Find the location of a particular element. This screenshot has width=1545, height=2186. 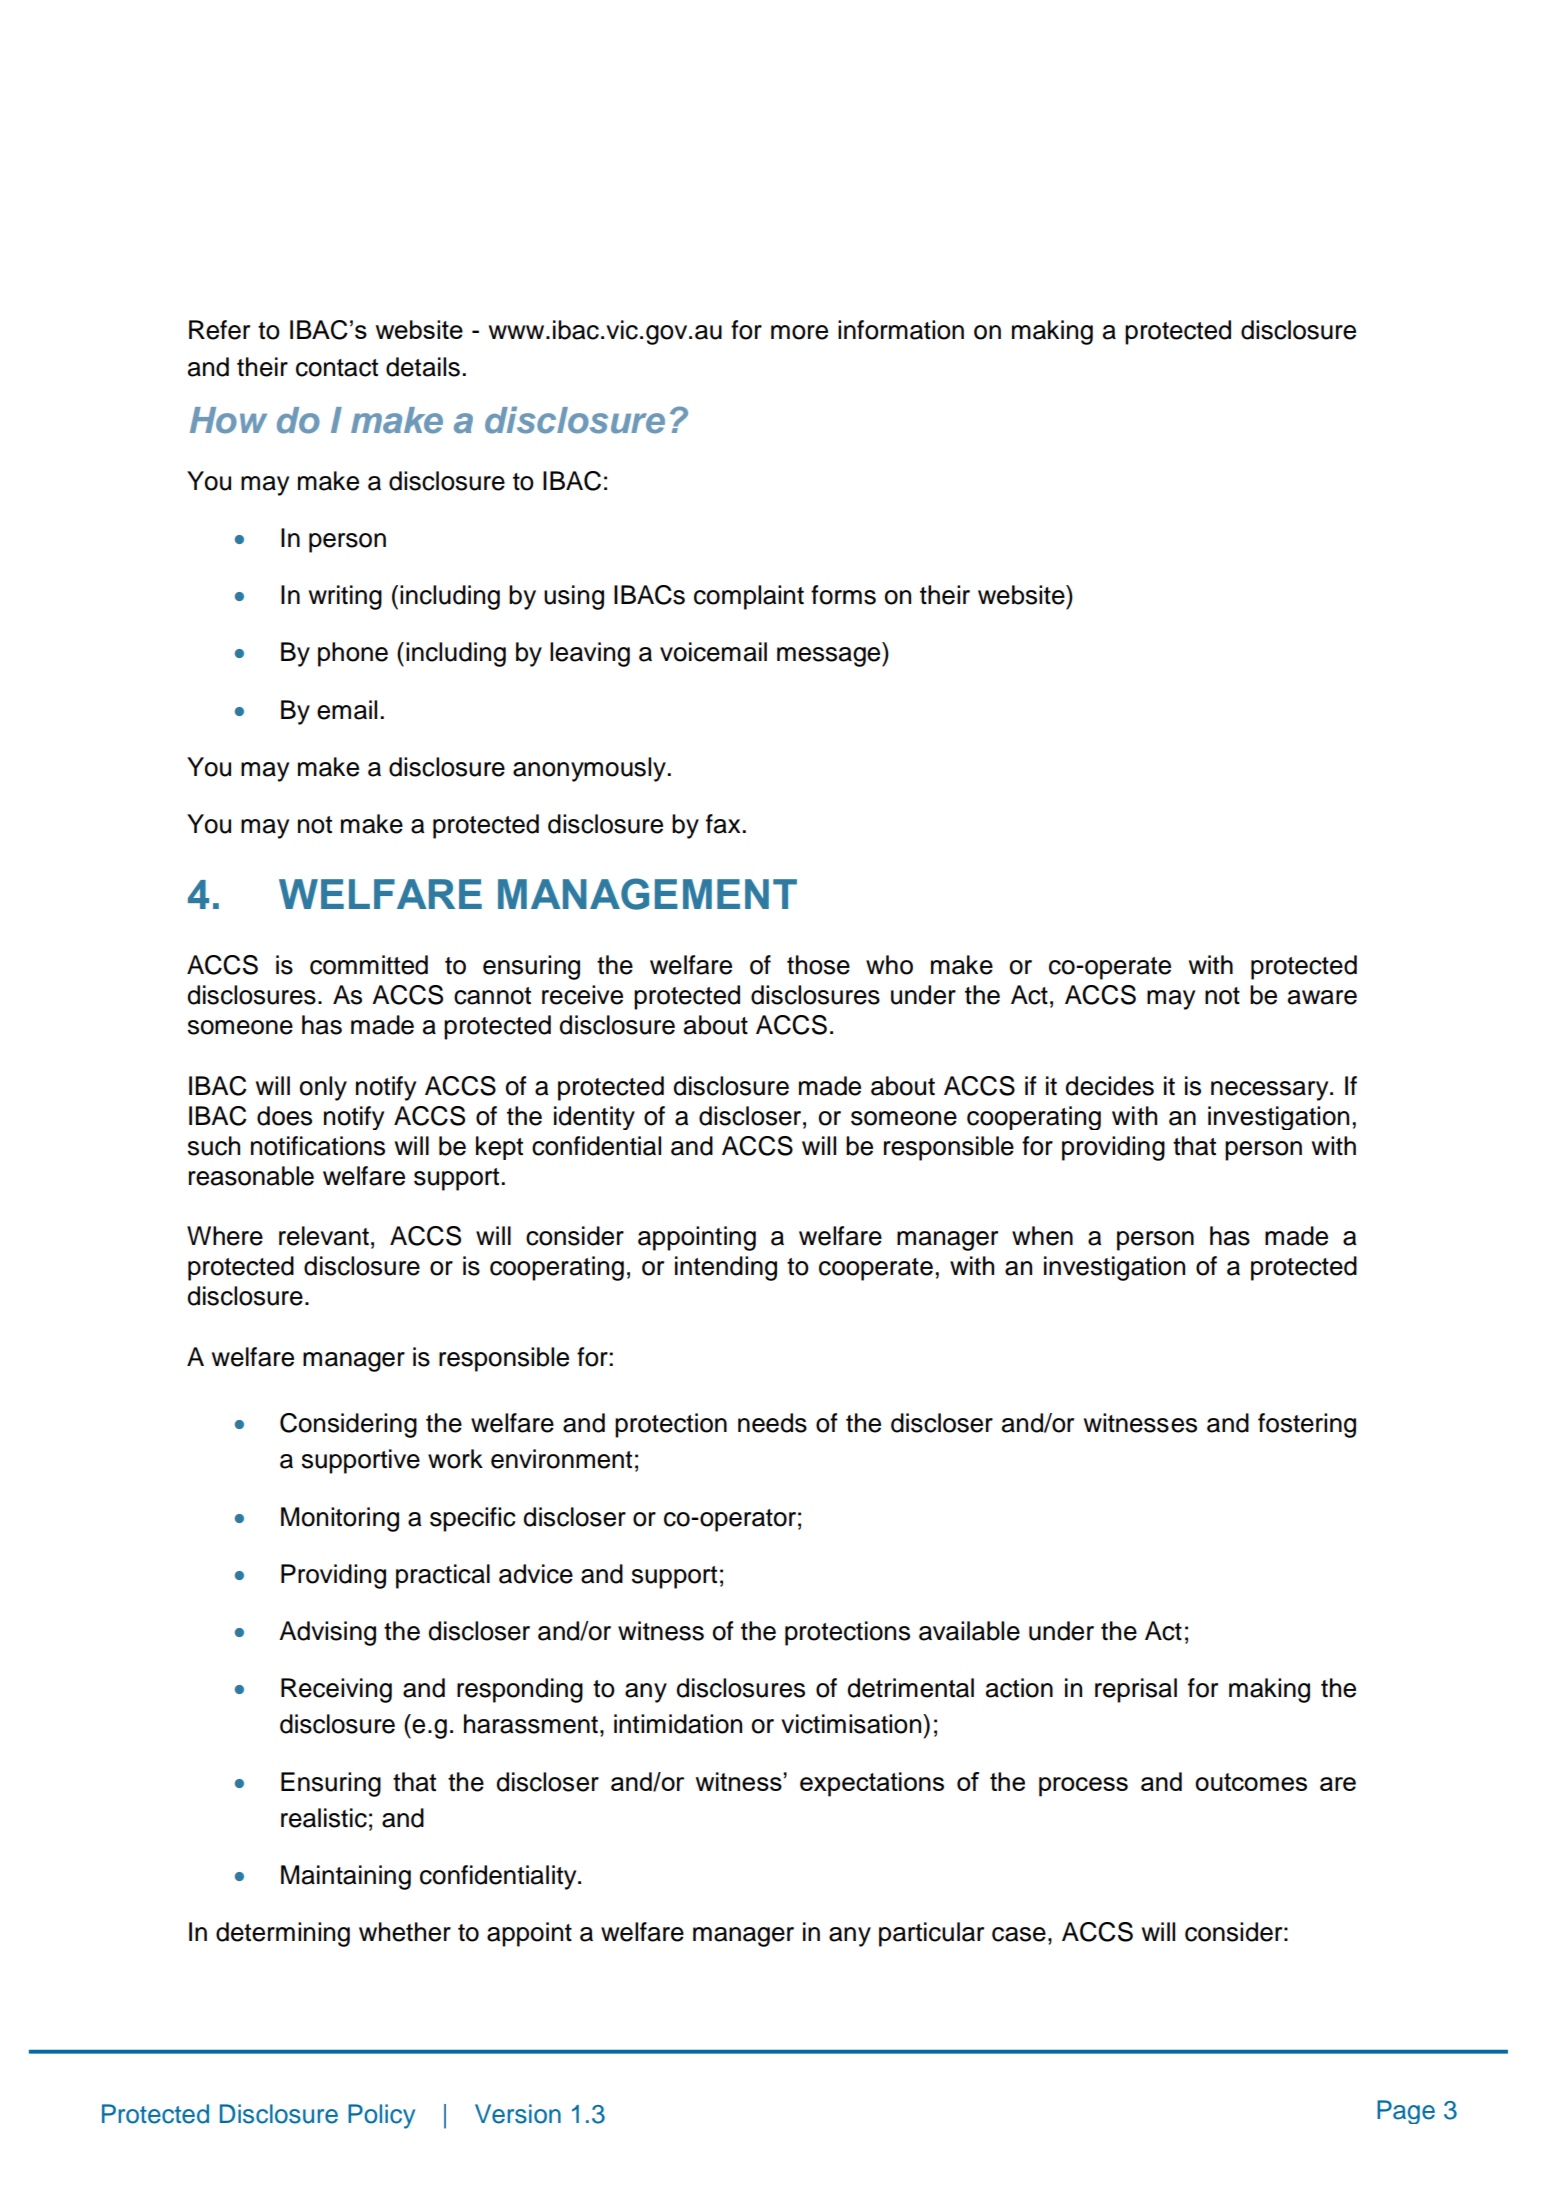

intending is located at coordinates (726, 1268).
